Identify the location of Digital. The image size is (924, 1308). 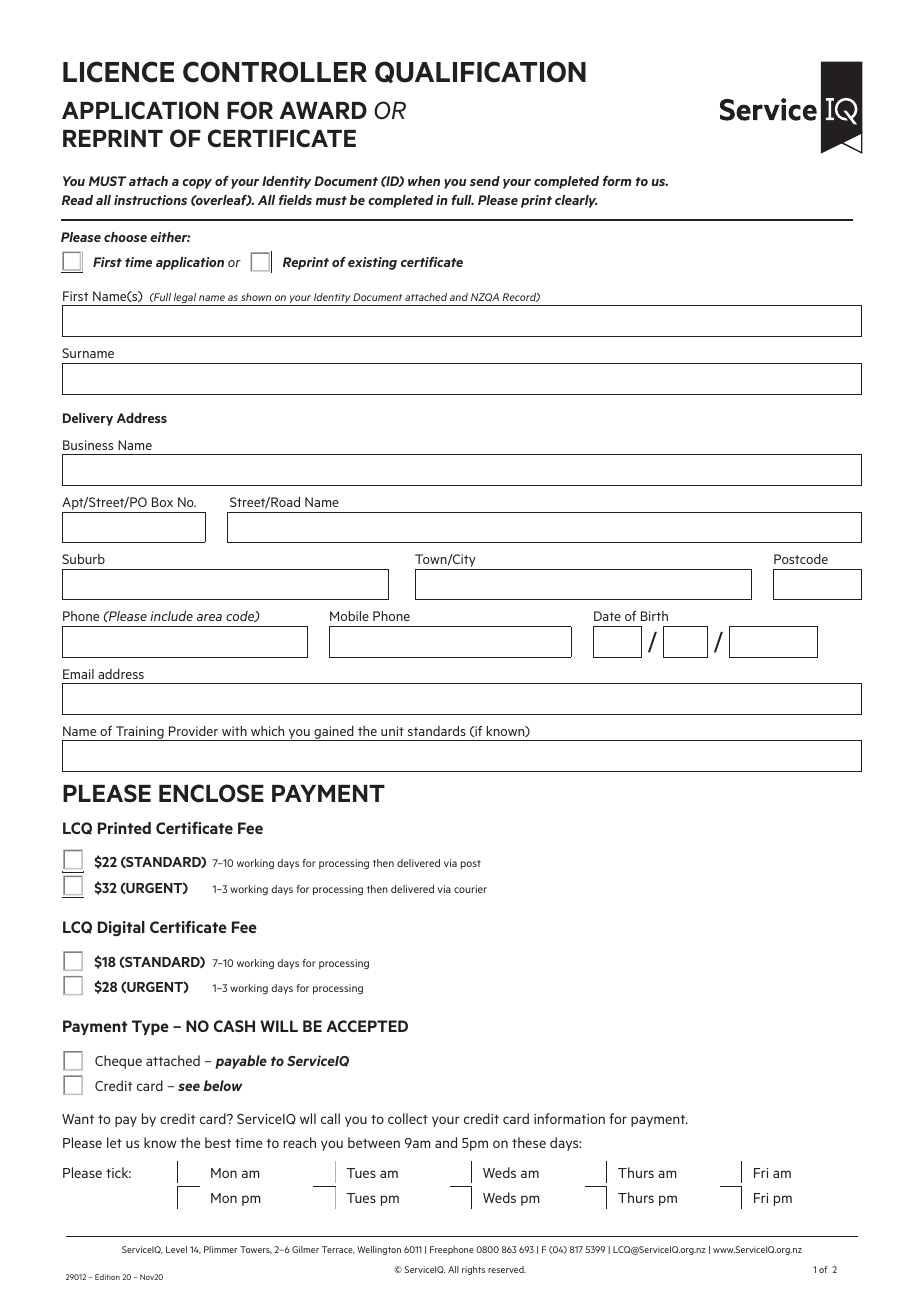
(121, 929).
